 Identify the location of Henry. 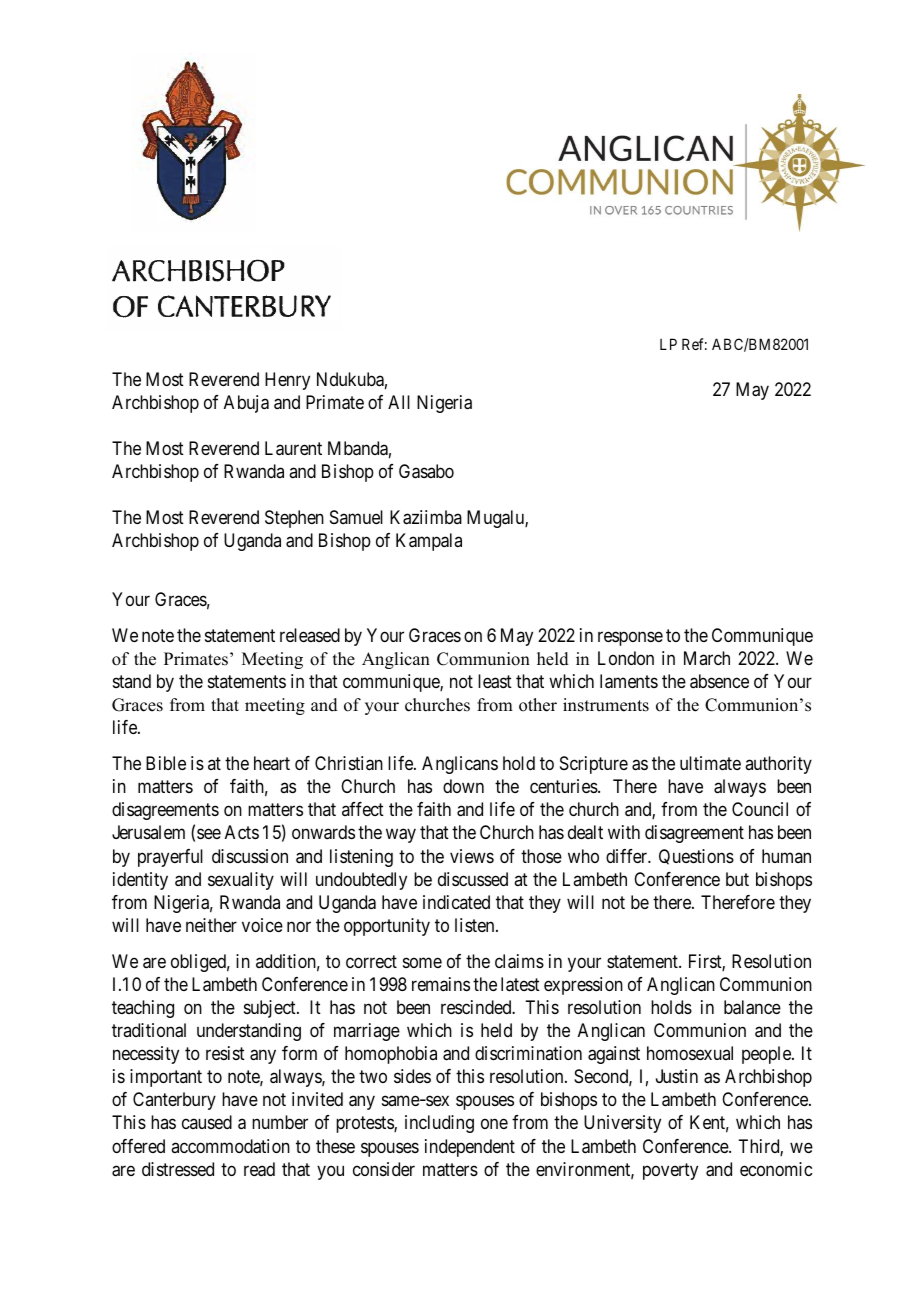
(287, 381).
